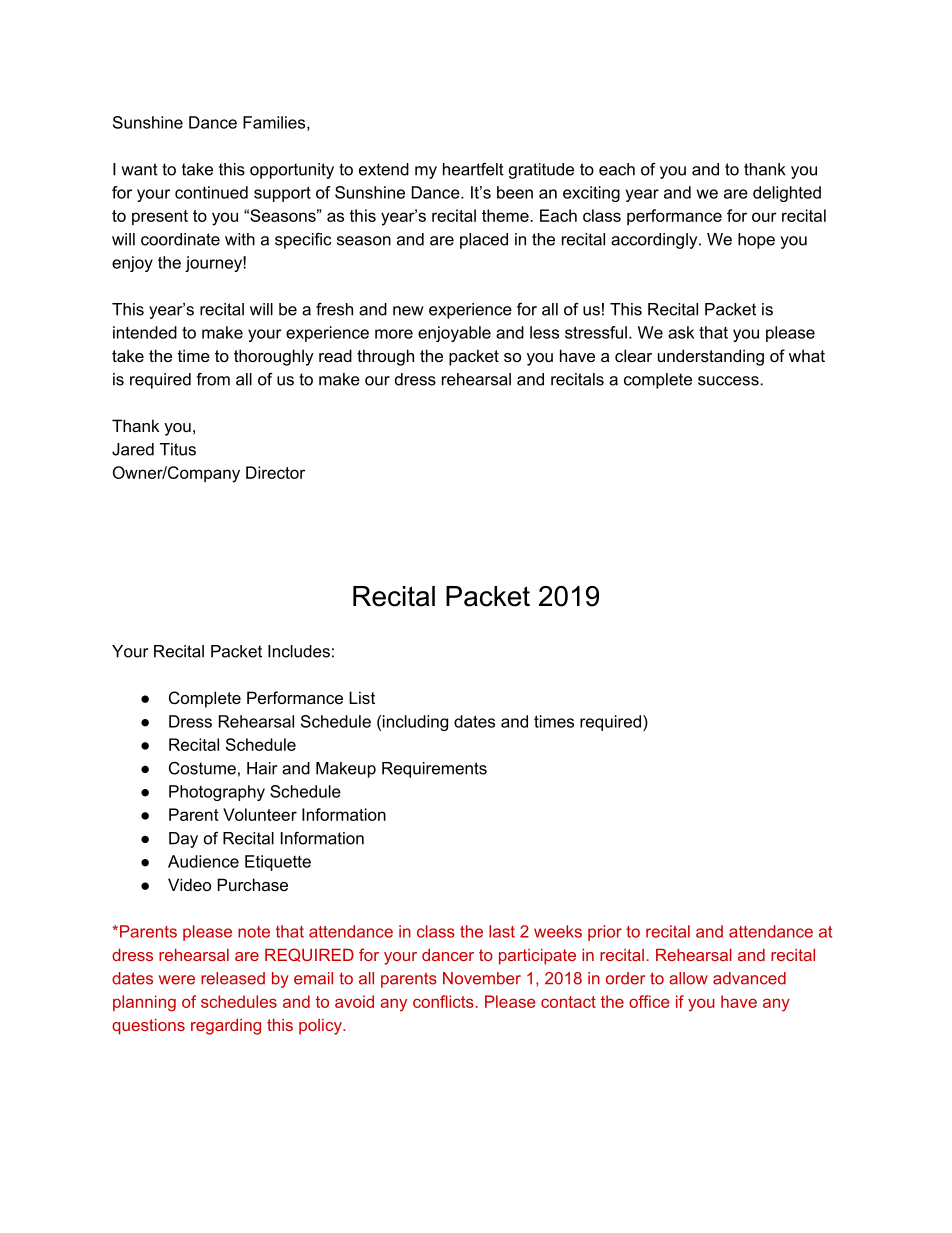  I want to click on understanding, so click(711, 357).
